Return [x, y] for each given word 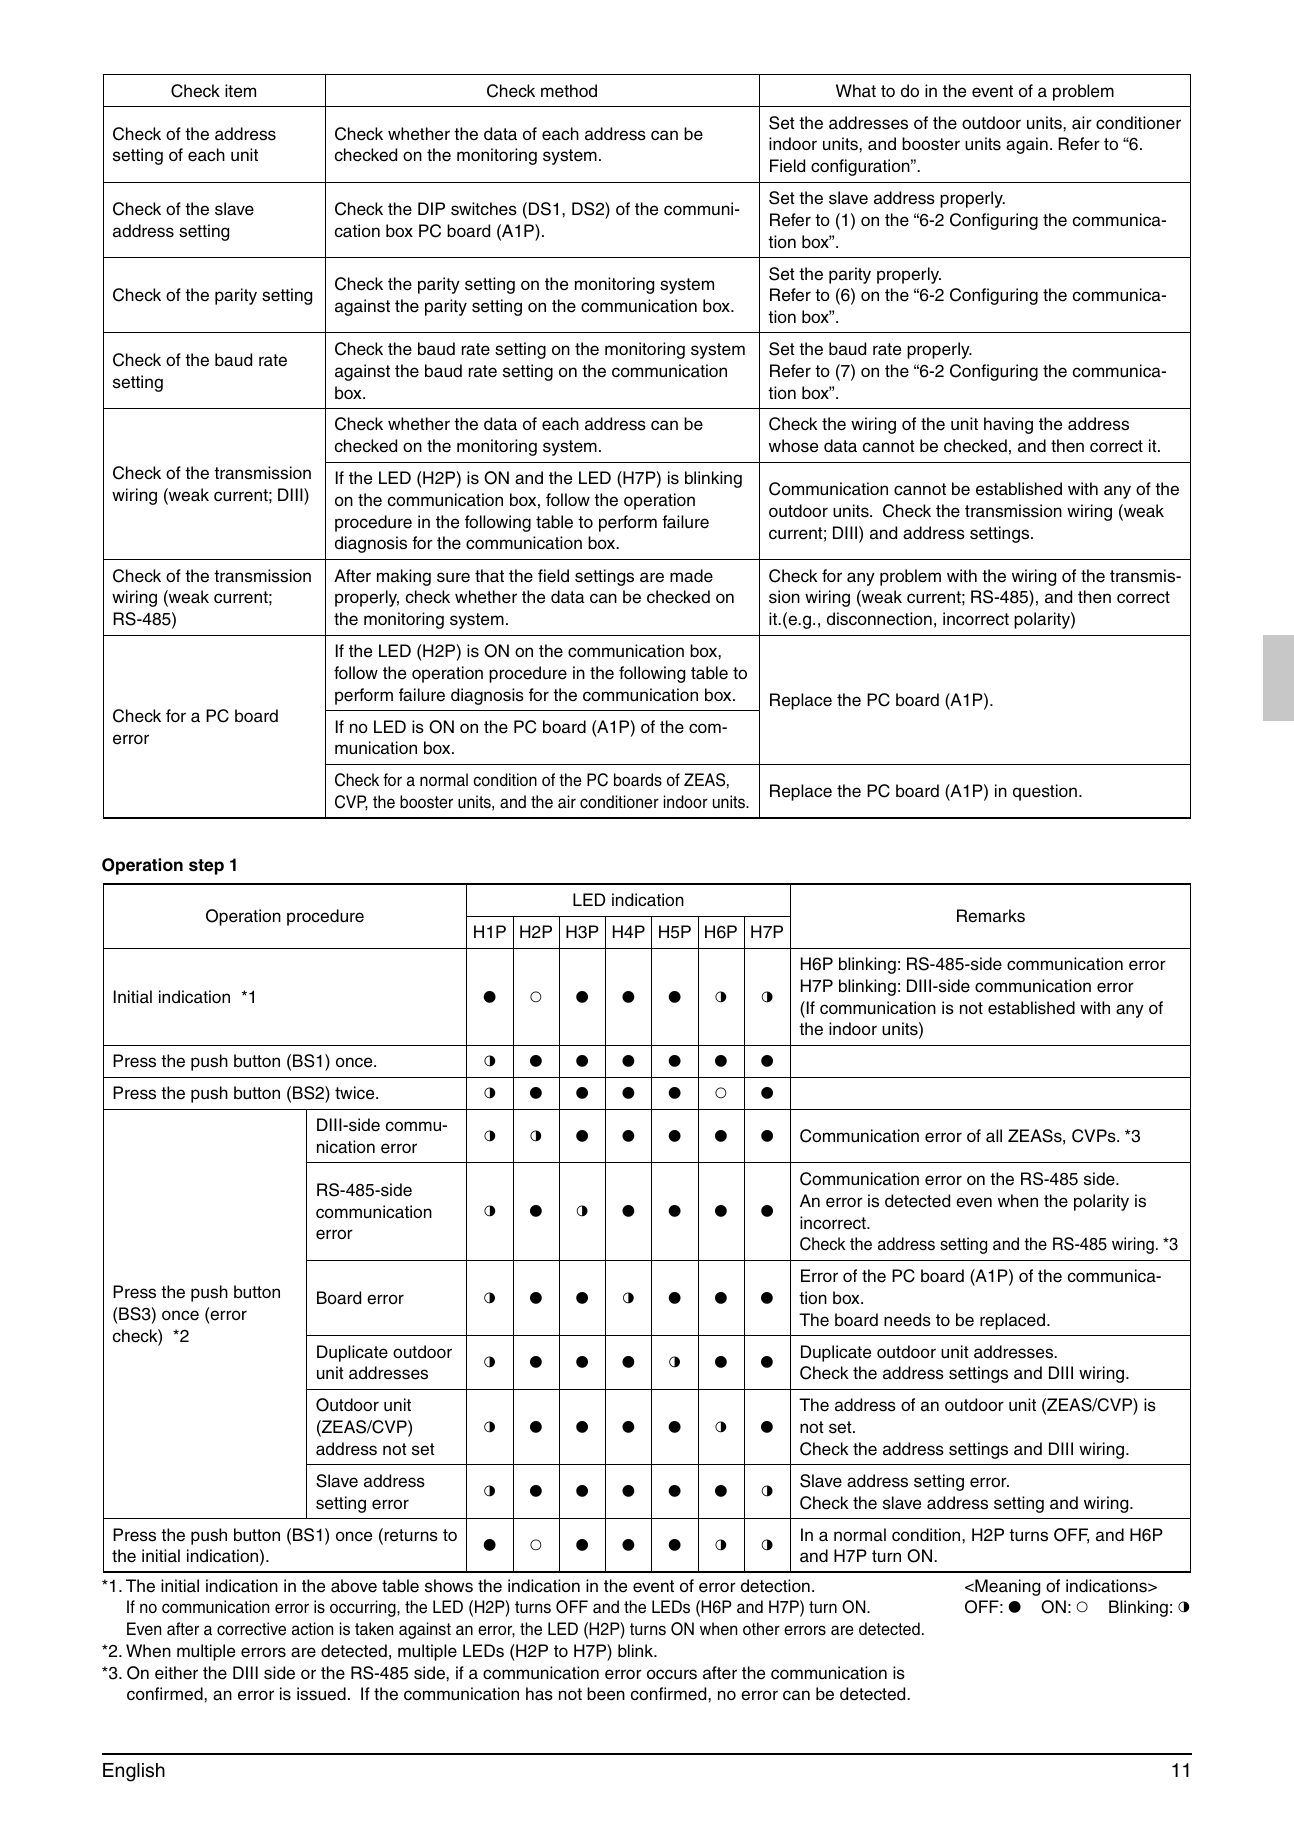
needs [907, 1320]
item [240, 91]
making [404, 577]
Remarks [991, 916]
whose [793, 446]
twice [356, 1093]
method [569, 91]
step [206, 867]
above [354, 1586]
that [489, 576]
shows [449, 1586]
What [856, 90]
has [539, 1694]
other [761, 1629]
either [176, 1673]
